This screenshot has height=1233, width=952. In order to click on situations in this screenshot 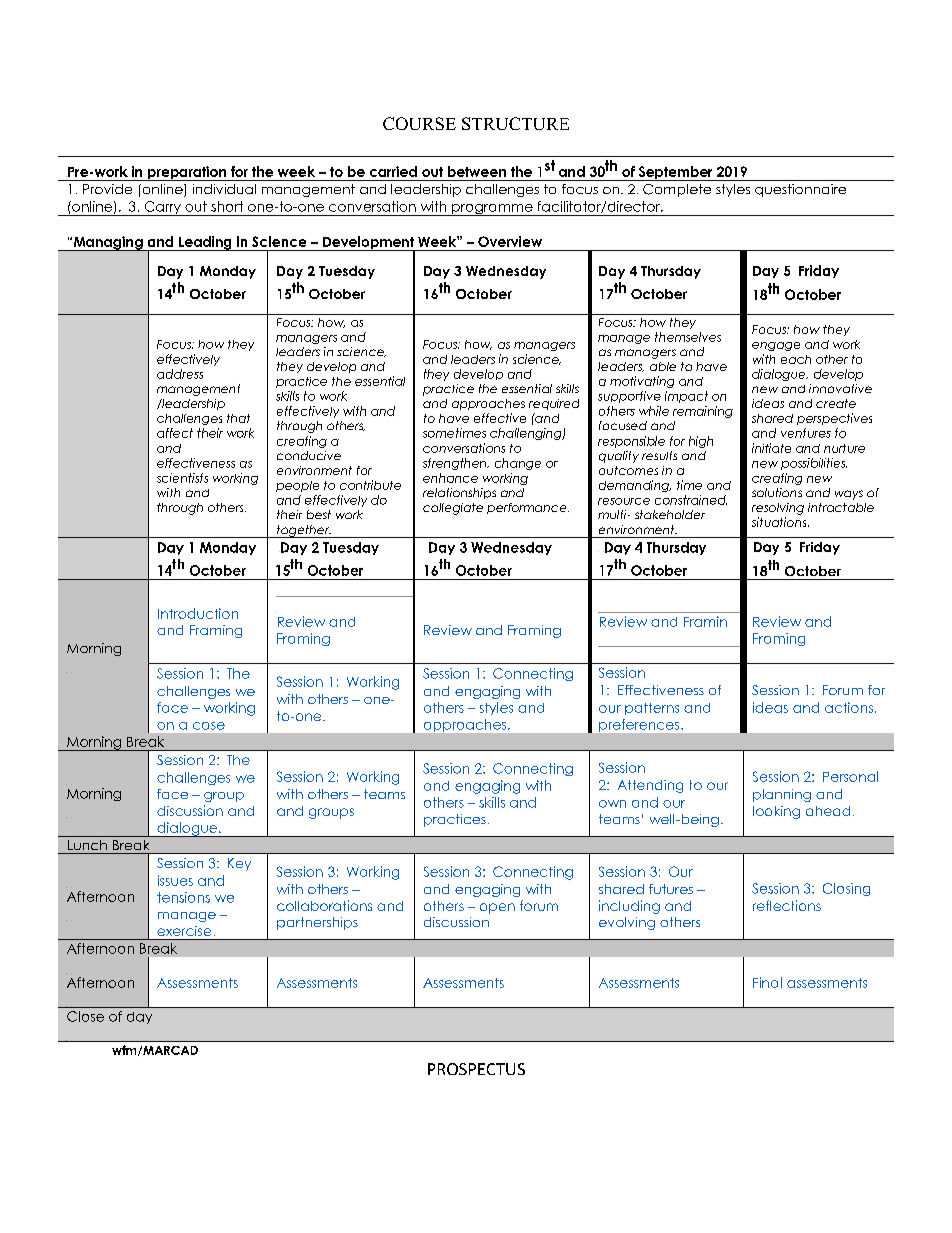, I will do `click(780, 522)`.
